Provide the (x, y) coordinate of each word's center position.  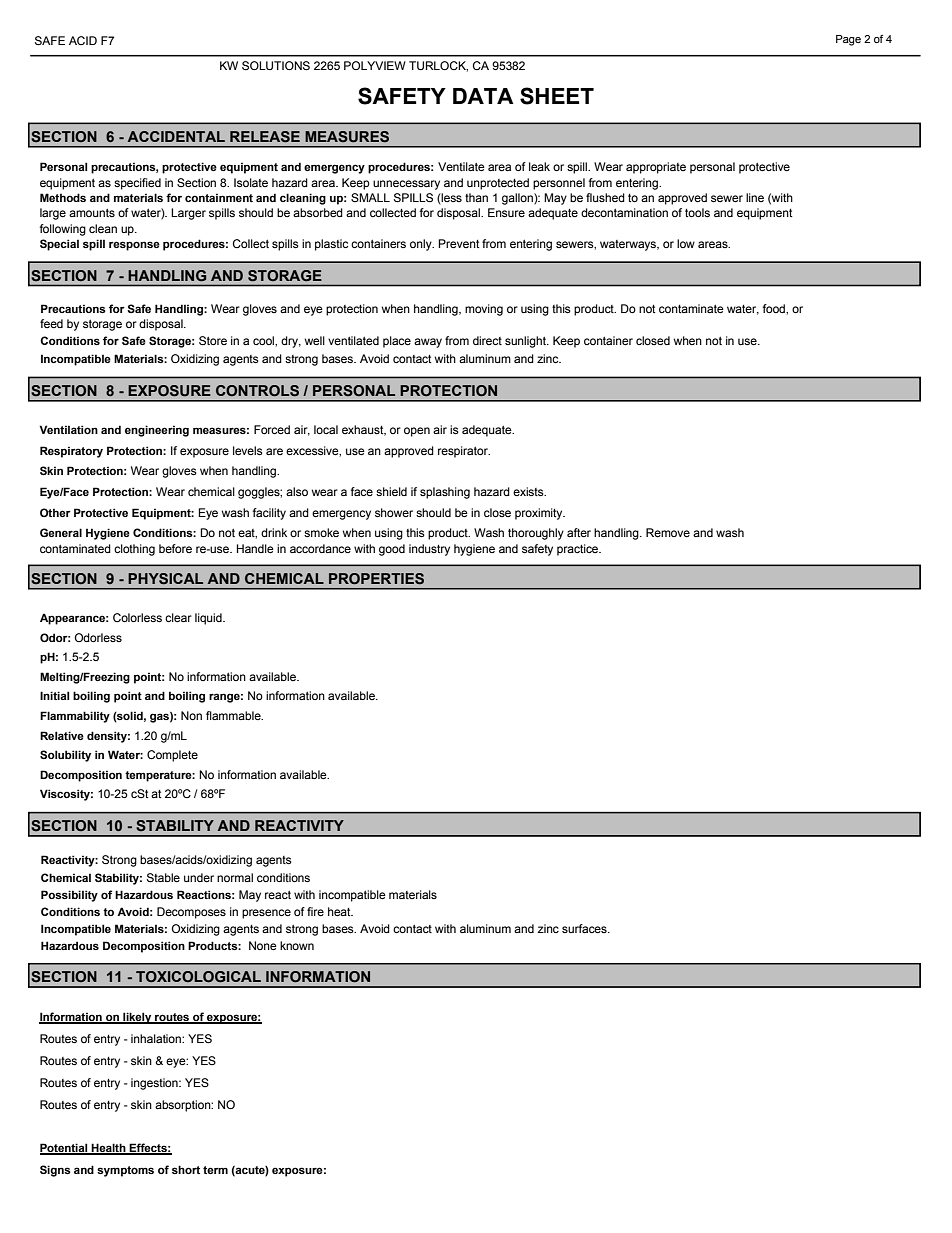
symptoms (125, 1171)
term (215, 1170)
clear (178, 617)
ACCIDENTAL (176, 136)
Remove (668, 532)
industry (429, 550)
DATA (483, 96)
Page (848, 40)
